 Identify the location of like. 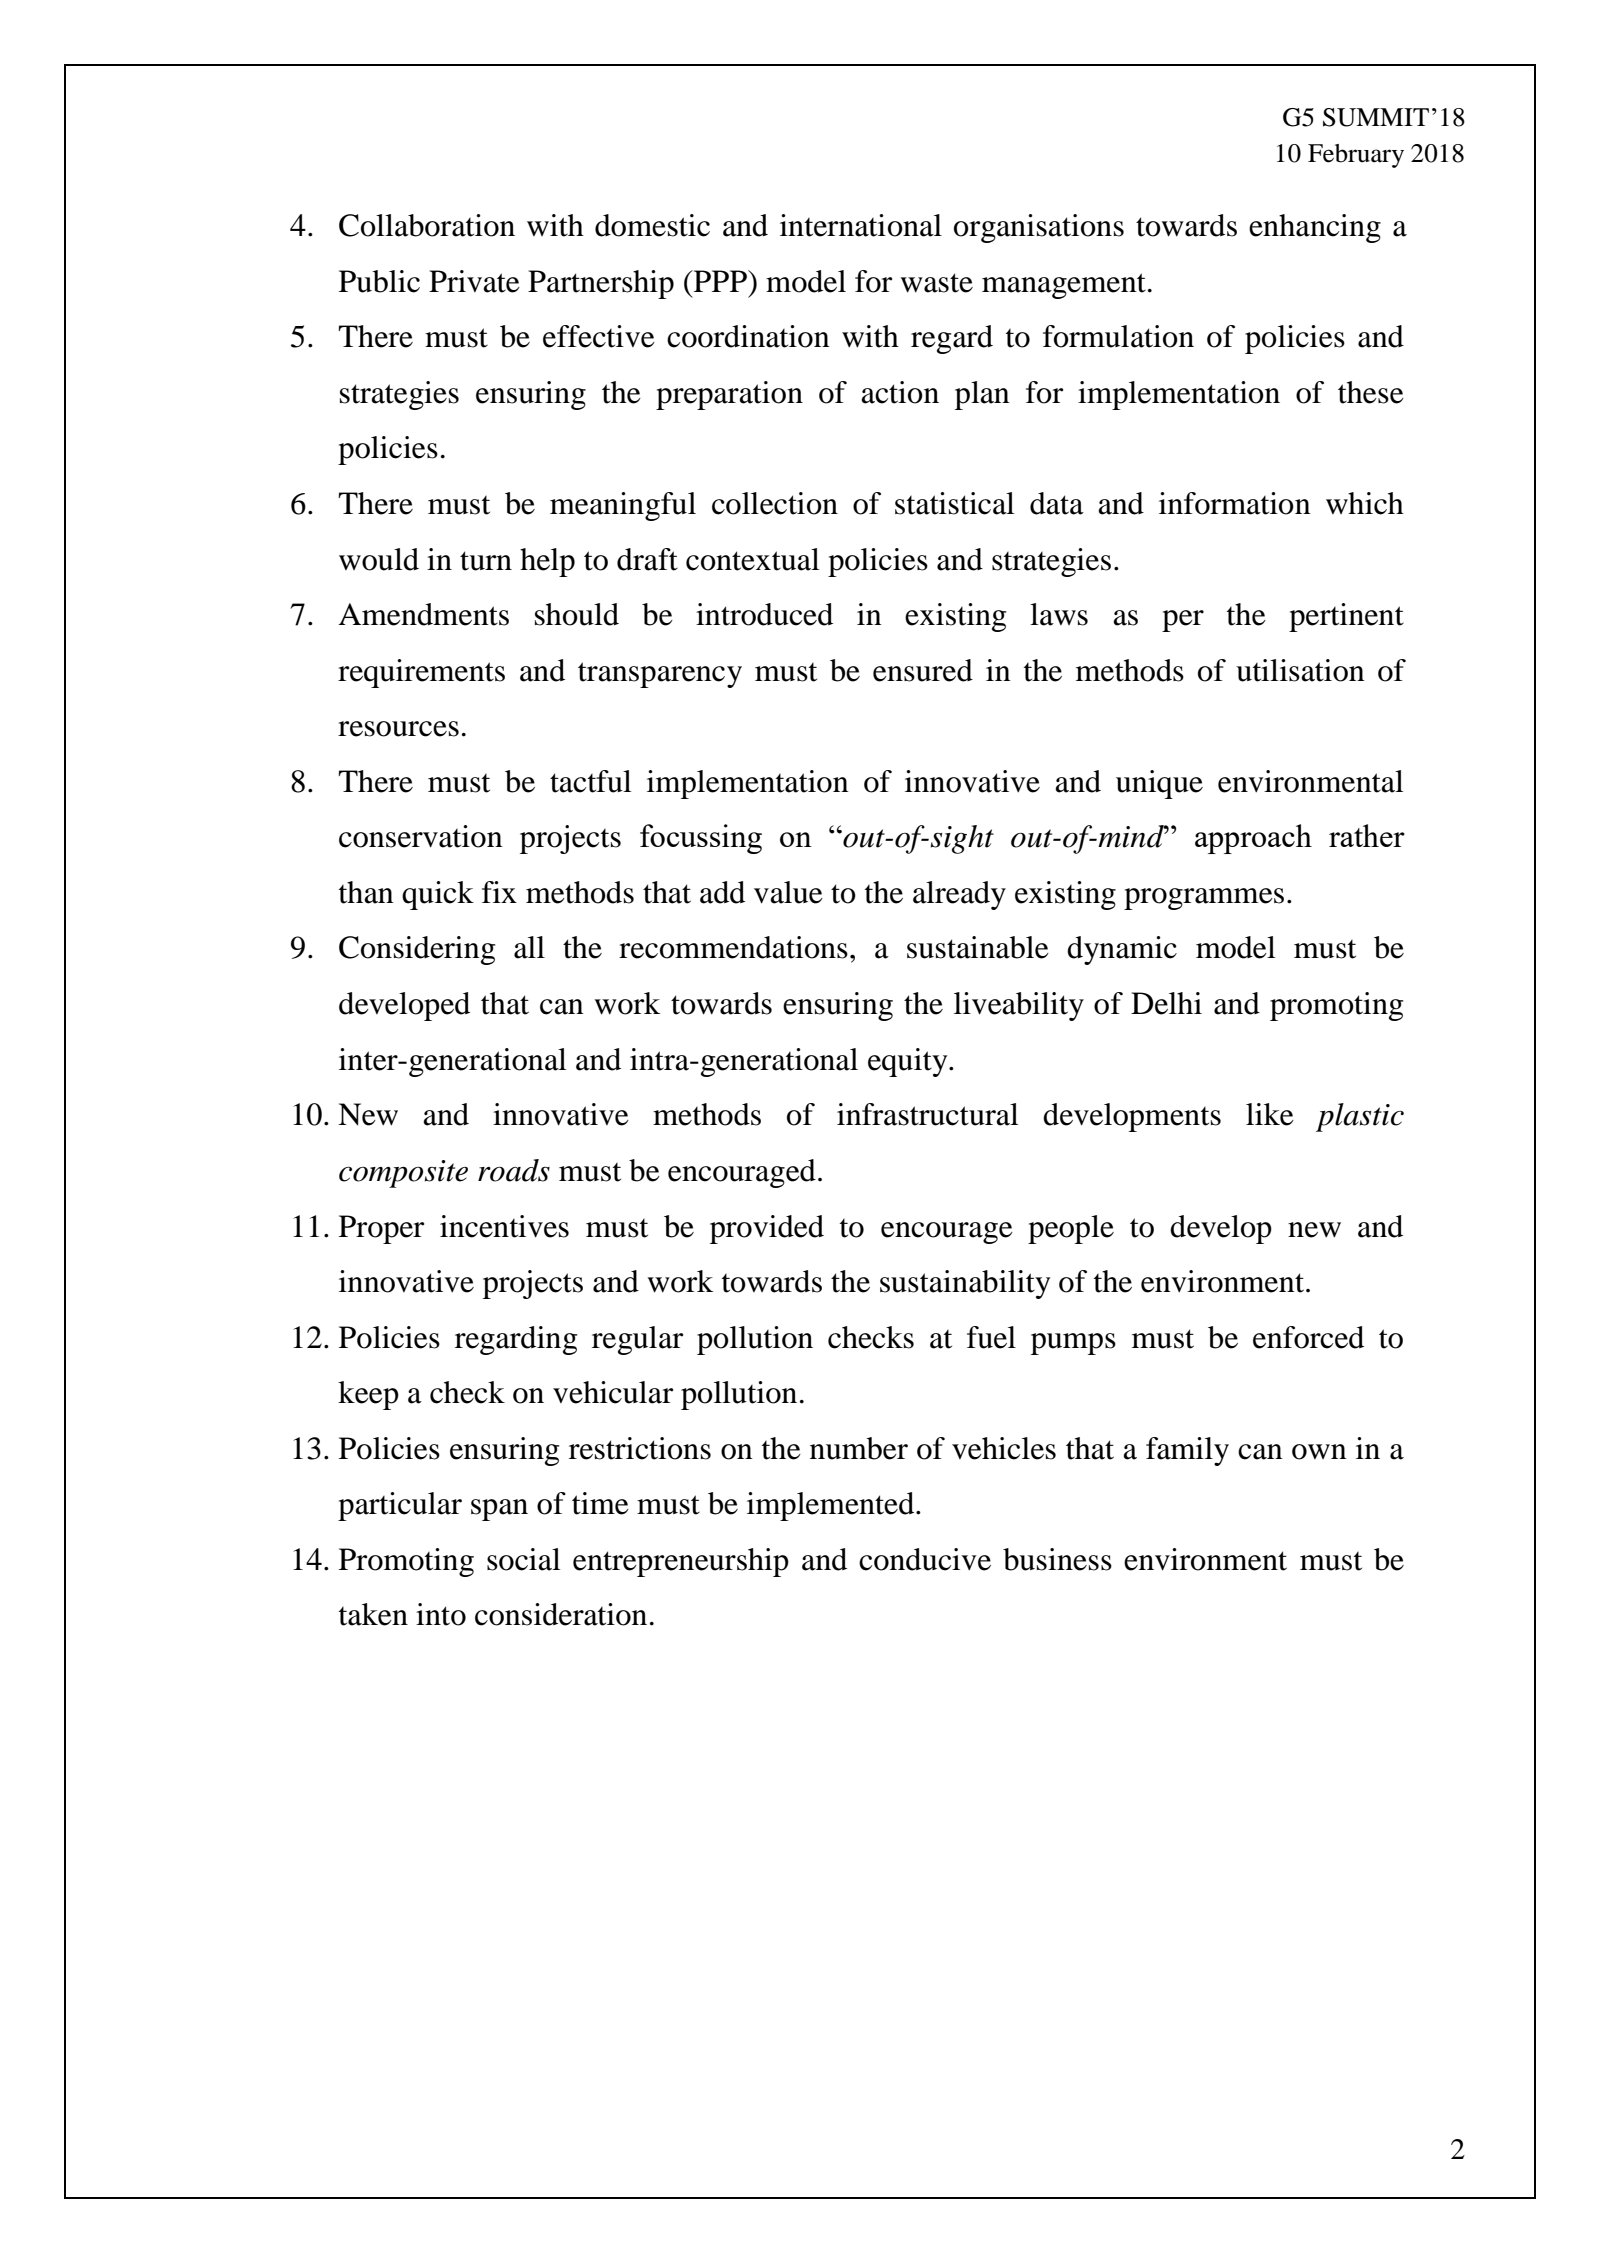
(1270, 1114).
